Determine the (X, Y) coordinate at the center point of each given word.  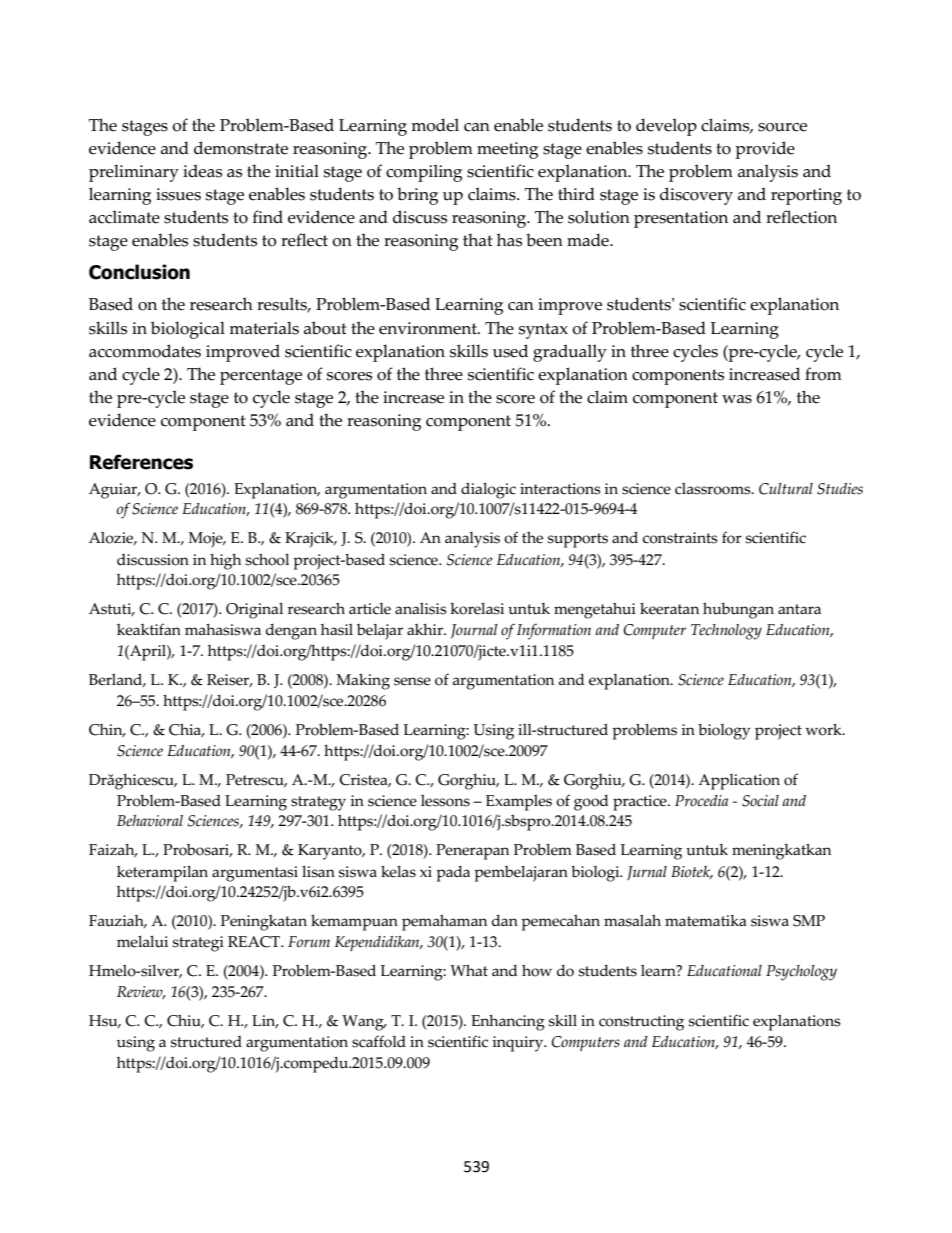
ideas (202, 171)
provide (765, 150)
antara (799, 609)
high (225, 562)
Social (760, 801)
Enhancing (508, 1023)
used (510, 351)
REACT (255, 942)
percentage (261, 377)
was (737, 399)
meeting (507, 150)
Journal (474, 631)
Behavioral (150, 821)
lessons (445, 801)
